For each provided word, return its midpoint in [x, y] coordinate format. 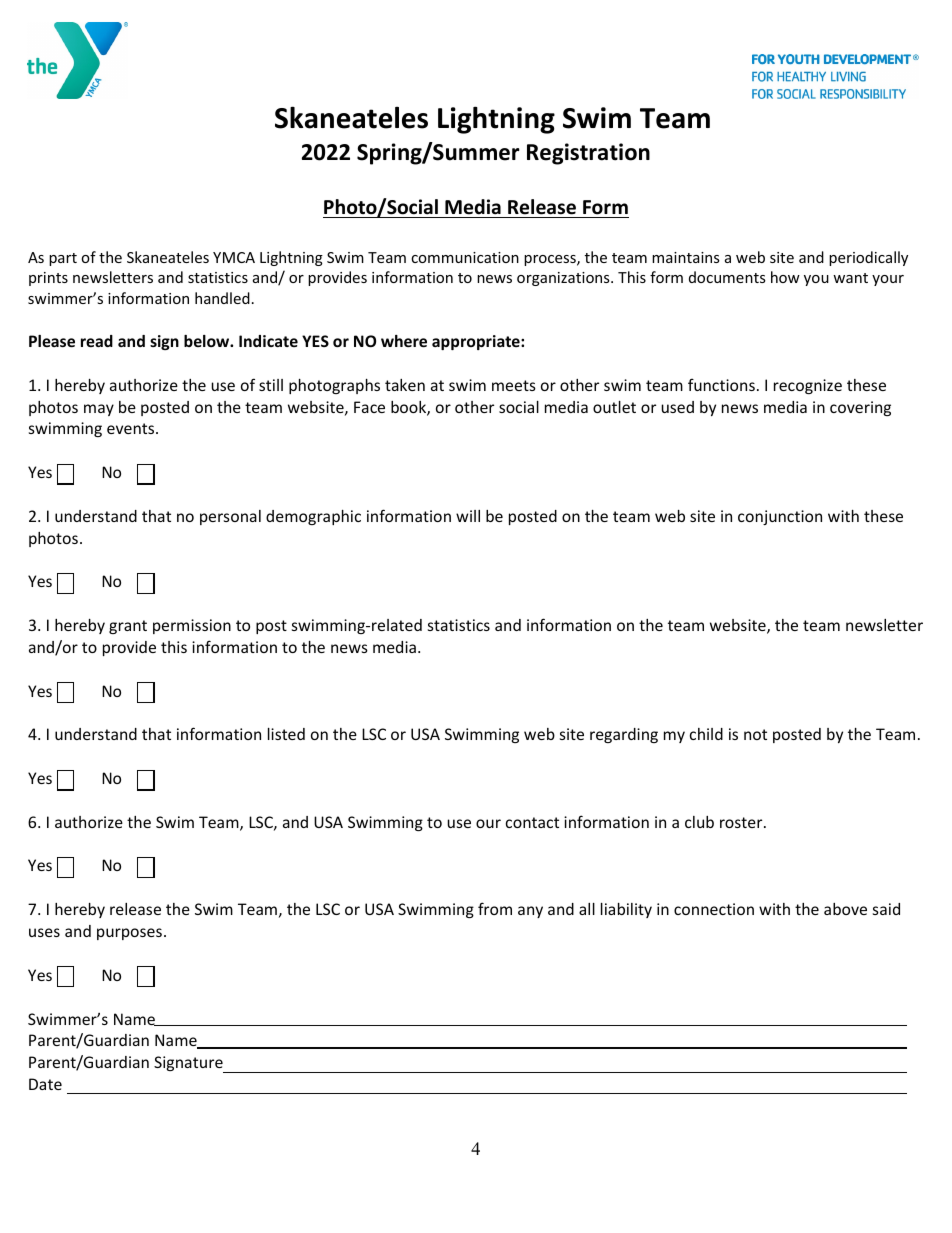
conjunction [780, 517]
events [132, 428]
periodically [868, 258]
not [755, 734]
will [468, 516]
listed [286, 734]
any [530, 912]
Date [45, 1084]
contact [532, 822]
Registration [588, 154]
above [845, 909]
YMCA [234, 257]
